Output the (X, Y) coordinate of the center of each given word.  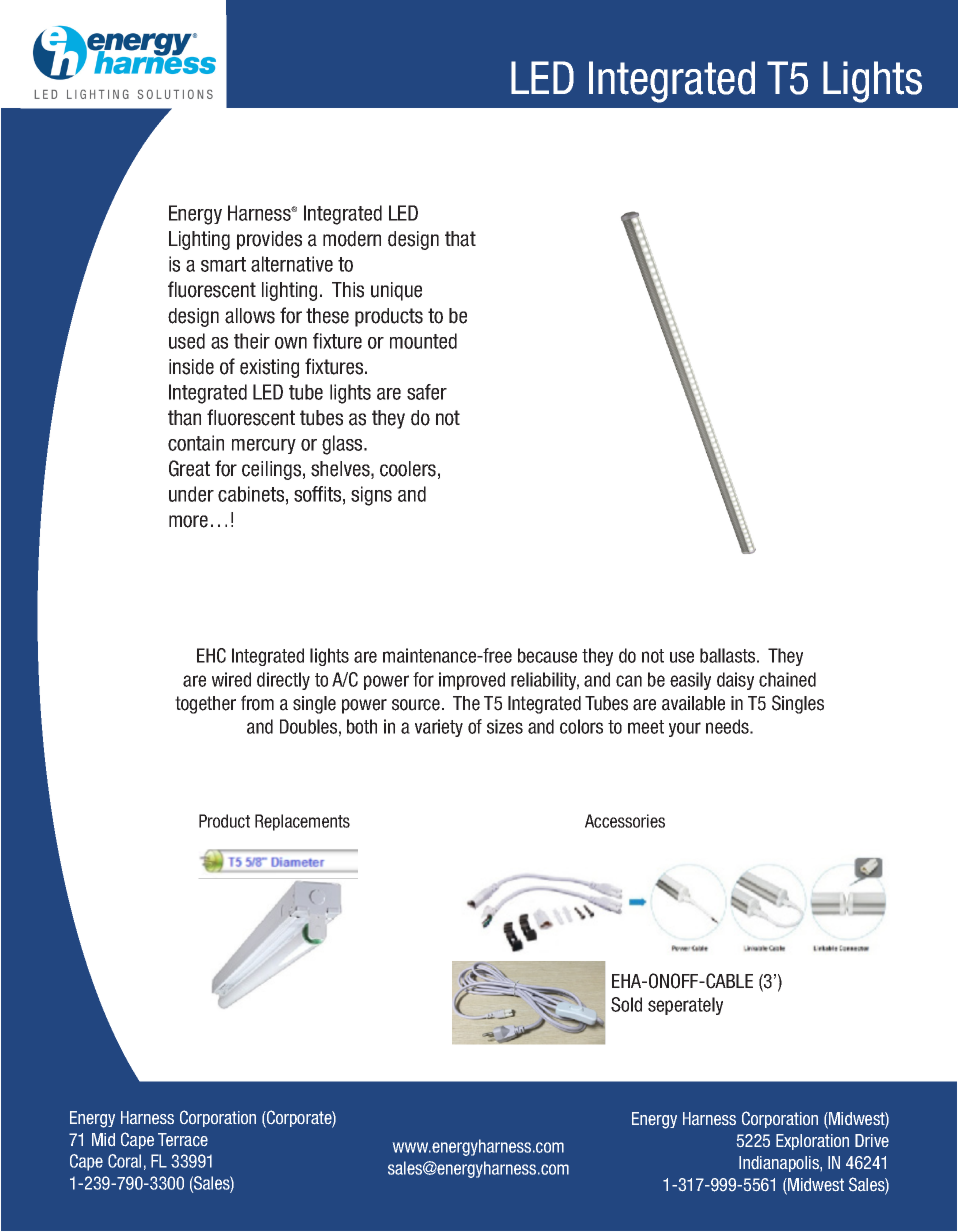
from (257, 703)
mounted (423, 341)
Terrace (183, 1140)
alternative (292, 264)
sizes (505, 726)
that (460, 239)
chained (787, 679)
